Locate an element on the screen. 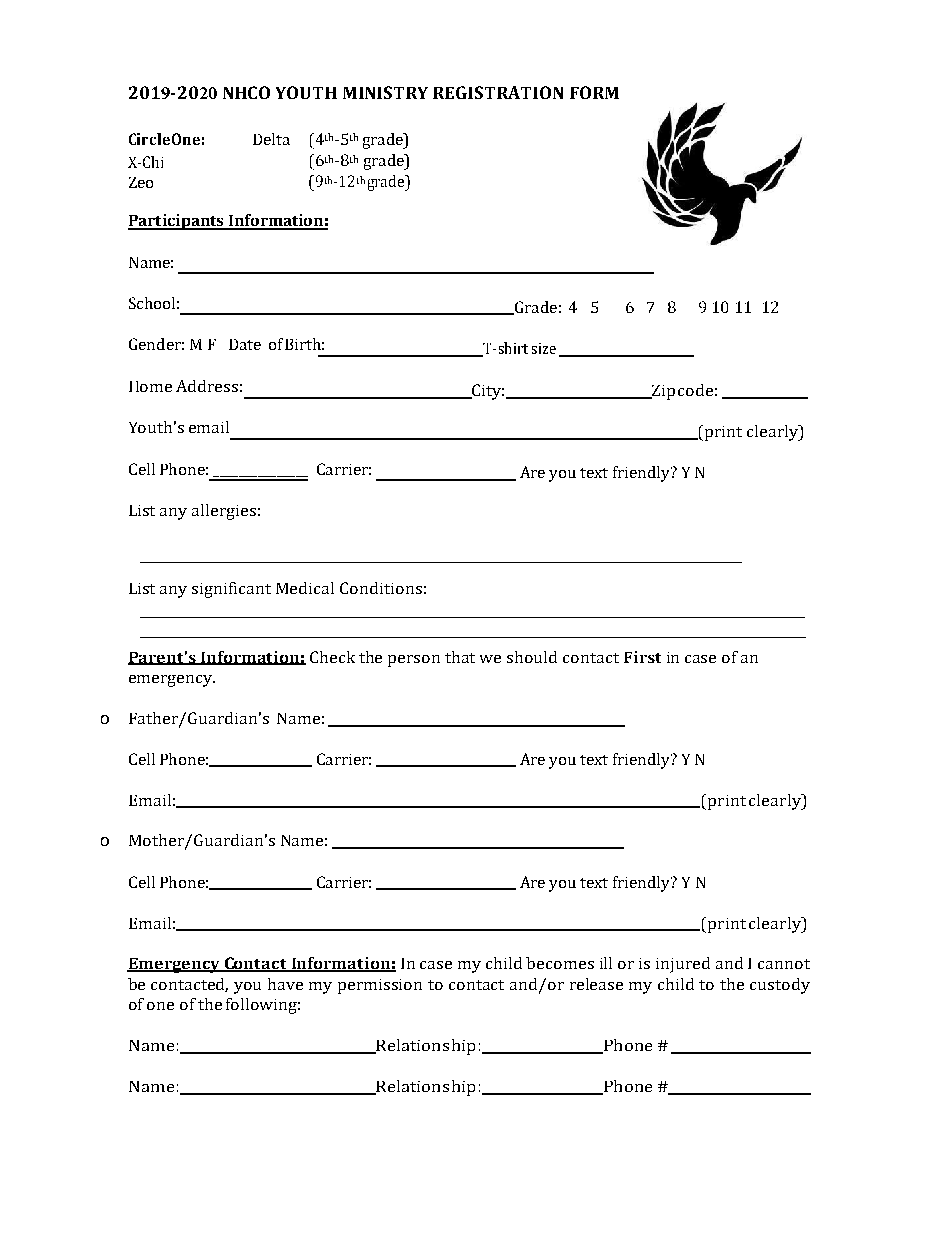  that is located at coordinates (460, 657).
